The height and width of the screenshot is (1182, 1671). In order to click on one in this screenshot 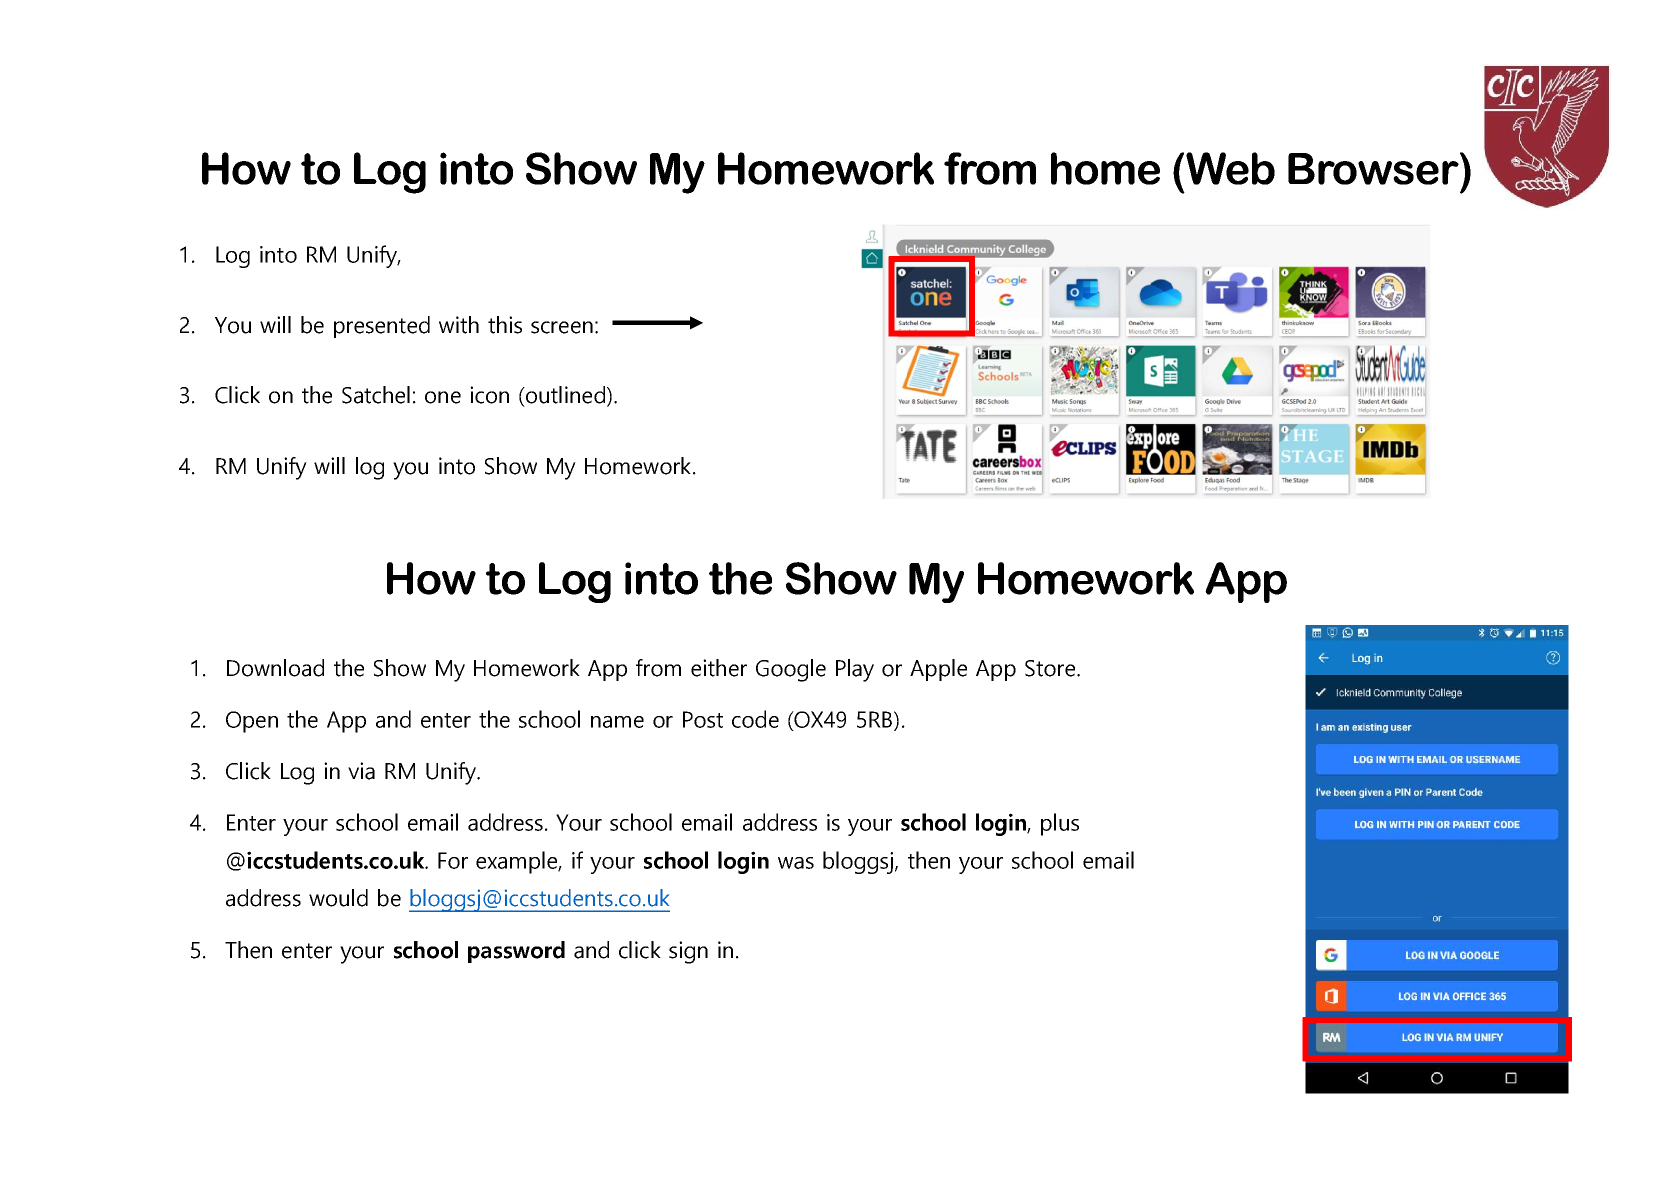, I will do `click(443, 397)`.
